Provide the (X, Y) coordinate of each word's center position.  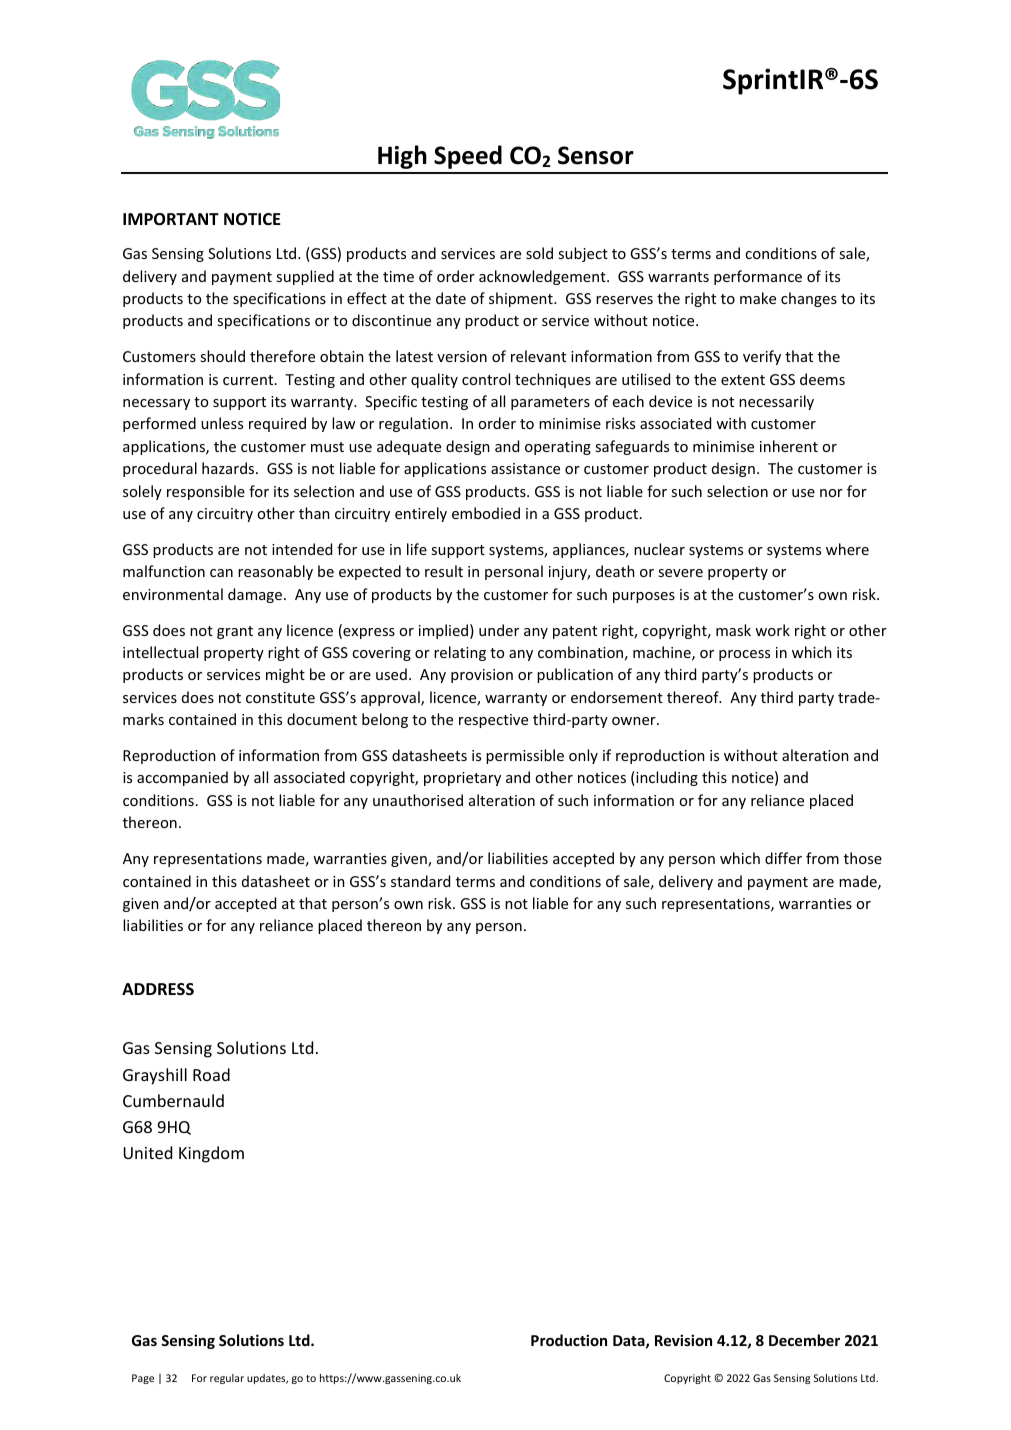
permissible (525, 756)
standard (420, 881)
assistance (525, 468)
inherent (789, 446)
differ (783, 858)
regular (227, 1379)
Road (211, 1074)
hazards (229, 468)
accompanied (182, 778)
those (863, 858)
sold (539, 253)
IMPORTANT (171, 219)
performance (758, 277)
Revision (683, 1340)
